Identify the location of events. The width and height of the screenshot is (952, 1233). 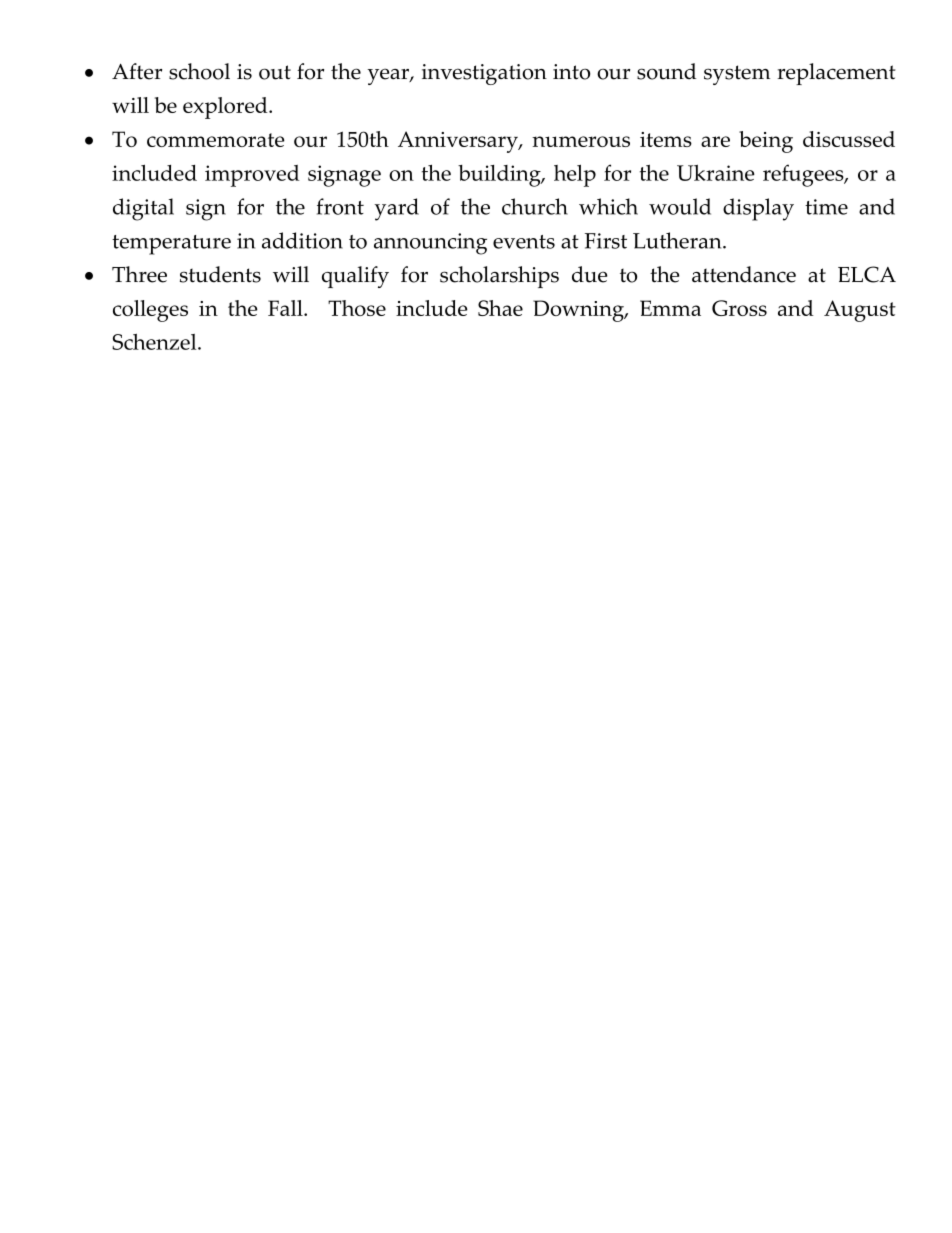
(524, 242).
